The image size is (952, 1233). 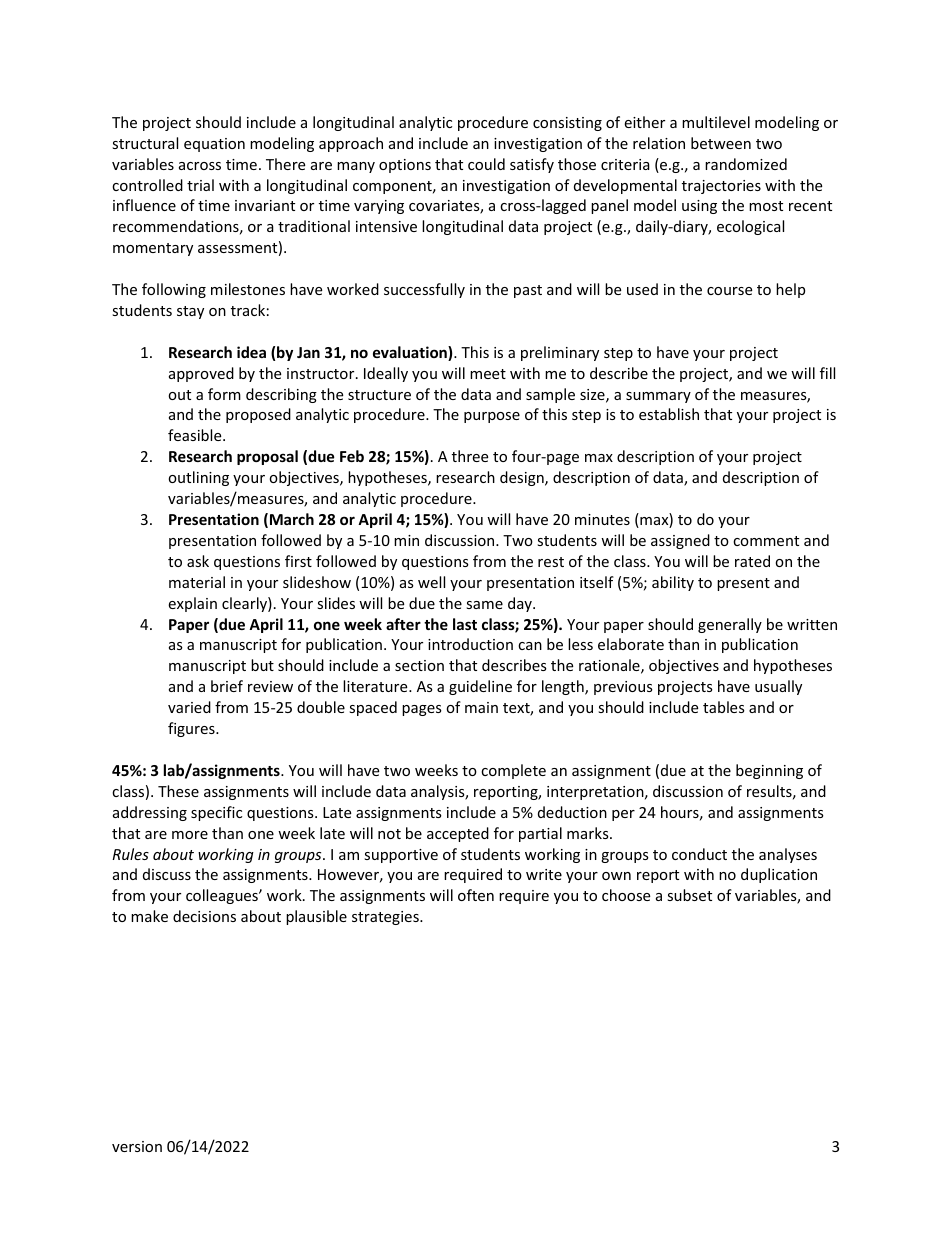 What do you see at coordinates (386, 918) in the screenshot?
I see `strategies` at bounding box center [386, 918].
